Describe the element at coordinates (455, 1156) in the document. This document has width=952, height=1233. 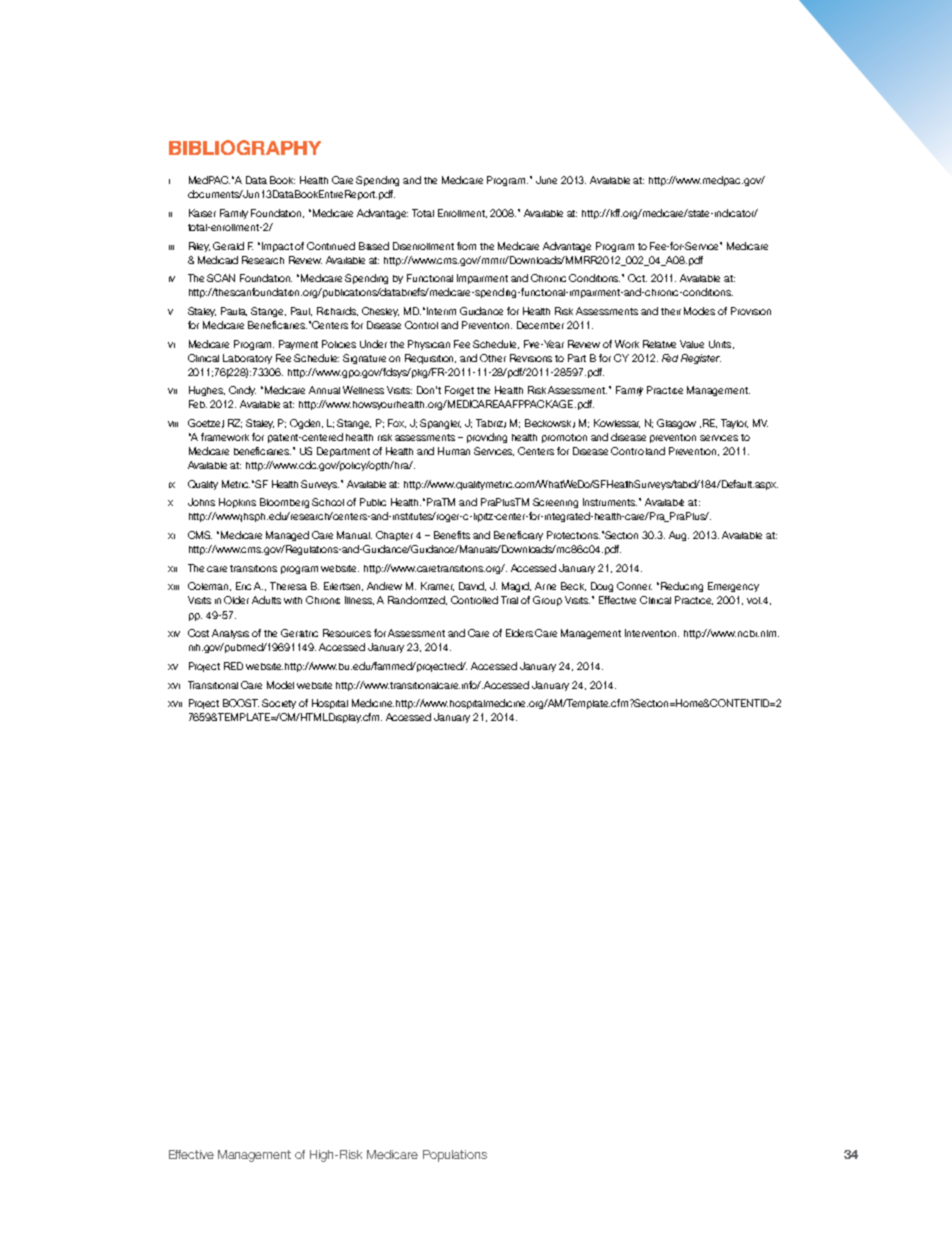
I see `Populations` at that location.
